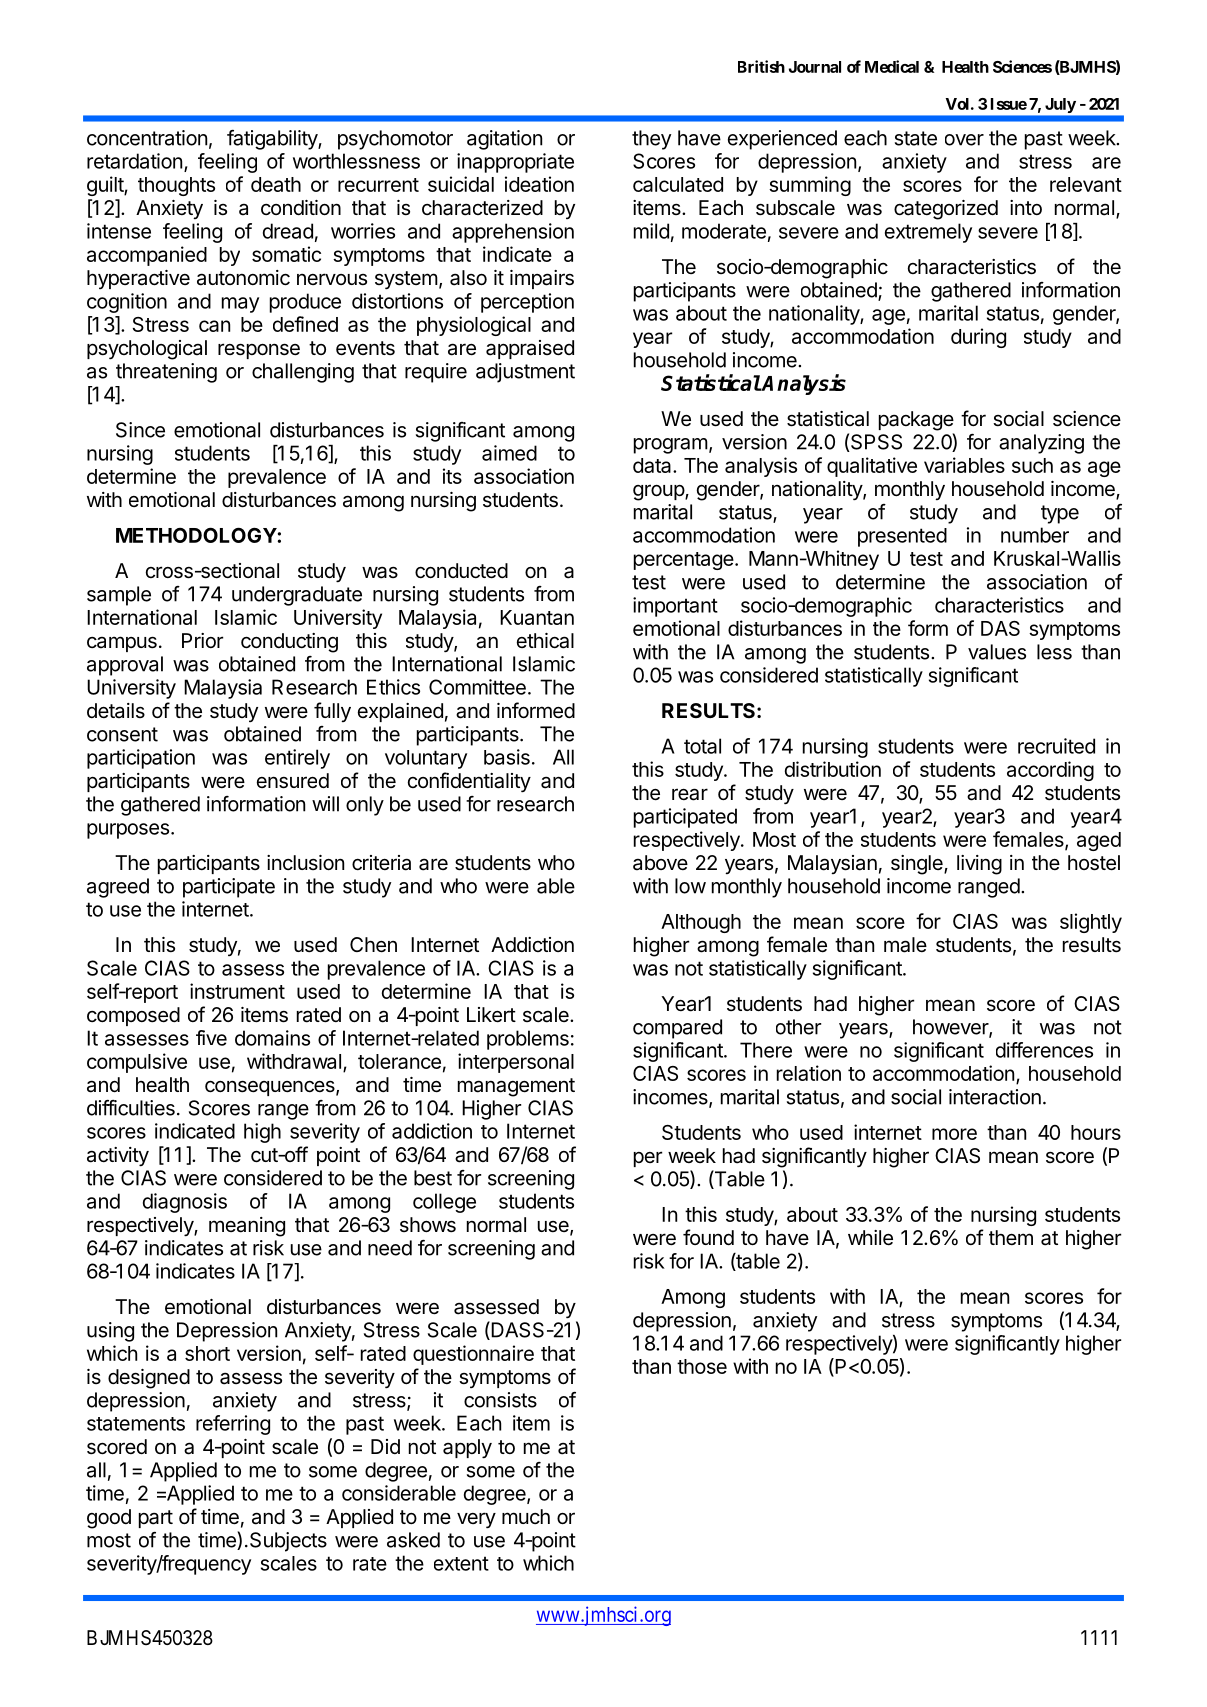  I want to click on living, so click(979, 865).
